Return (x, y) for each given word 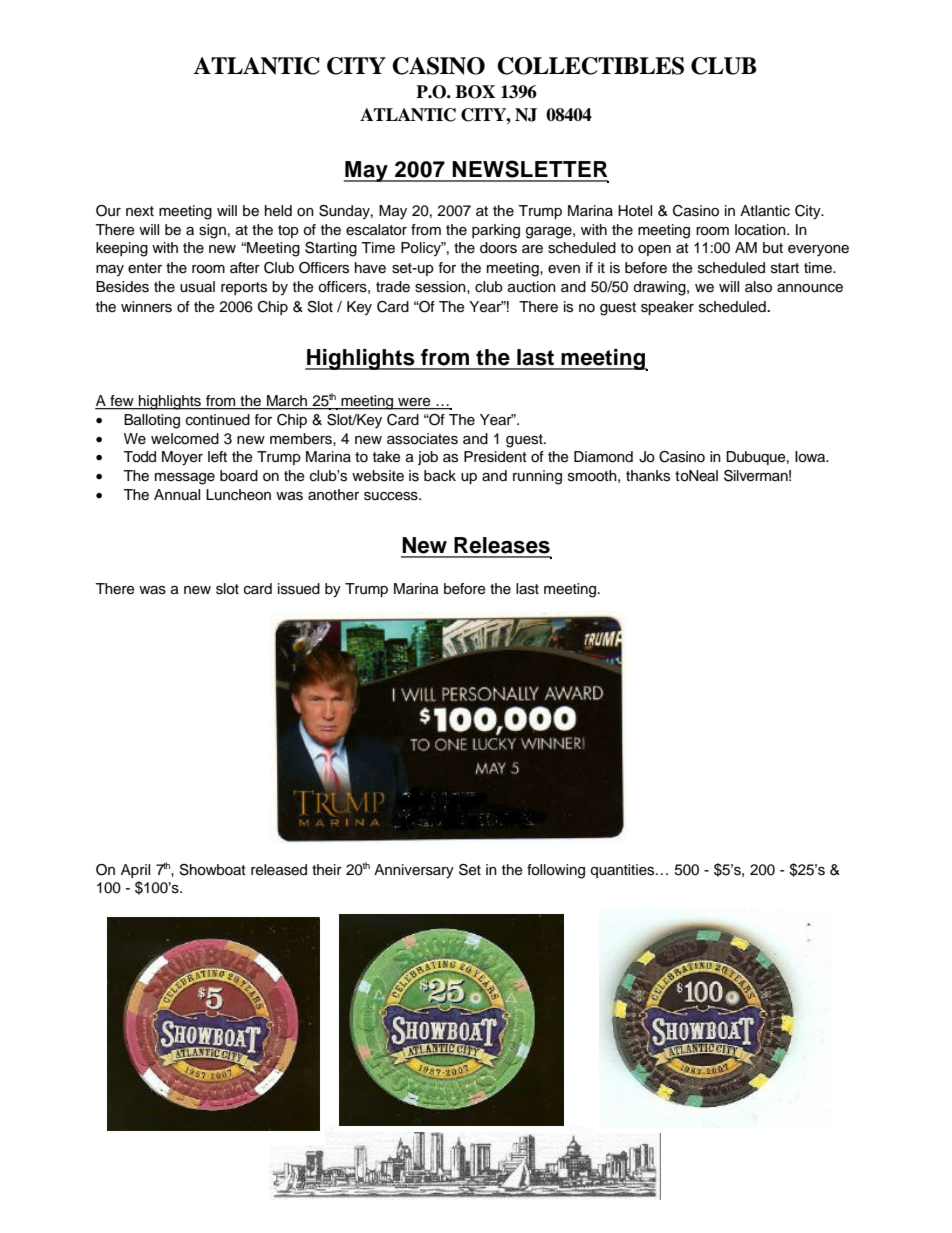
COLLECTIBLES (590, 66)
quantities (623, 871)
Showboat (213, 870)
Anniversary (414, 871)
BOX (475, 92)
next (140, 211)
